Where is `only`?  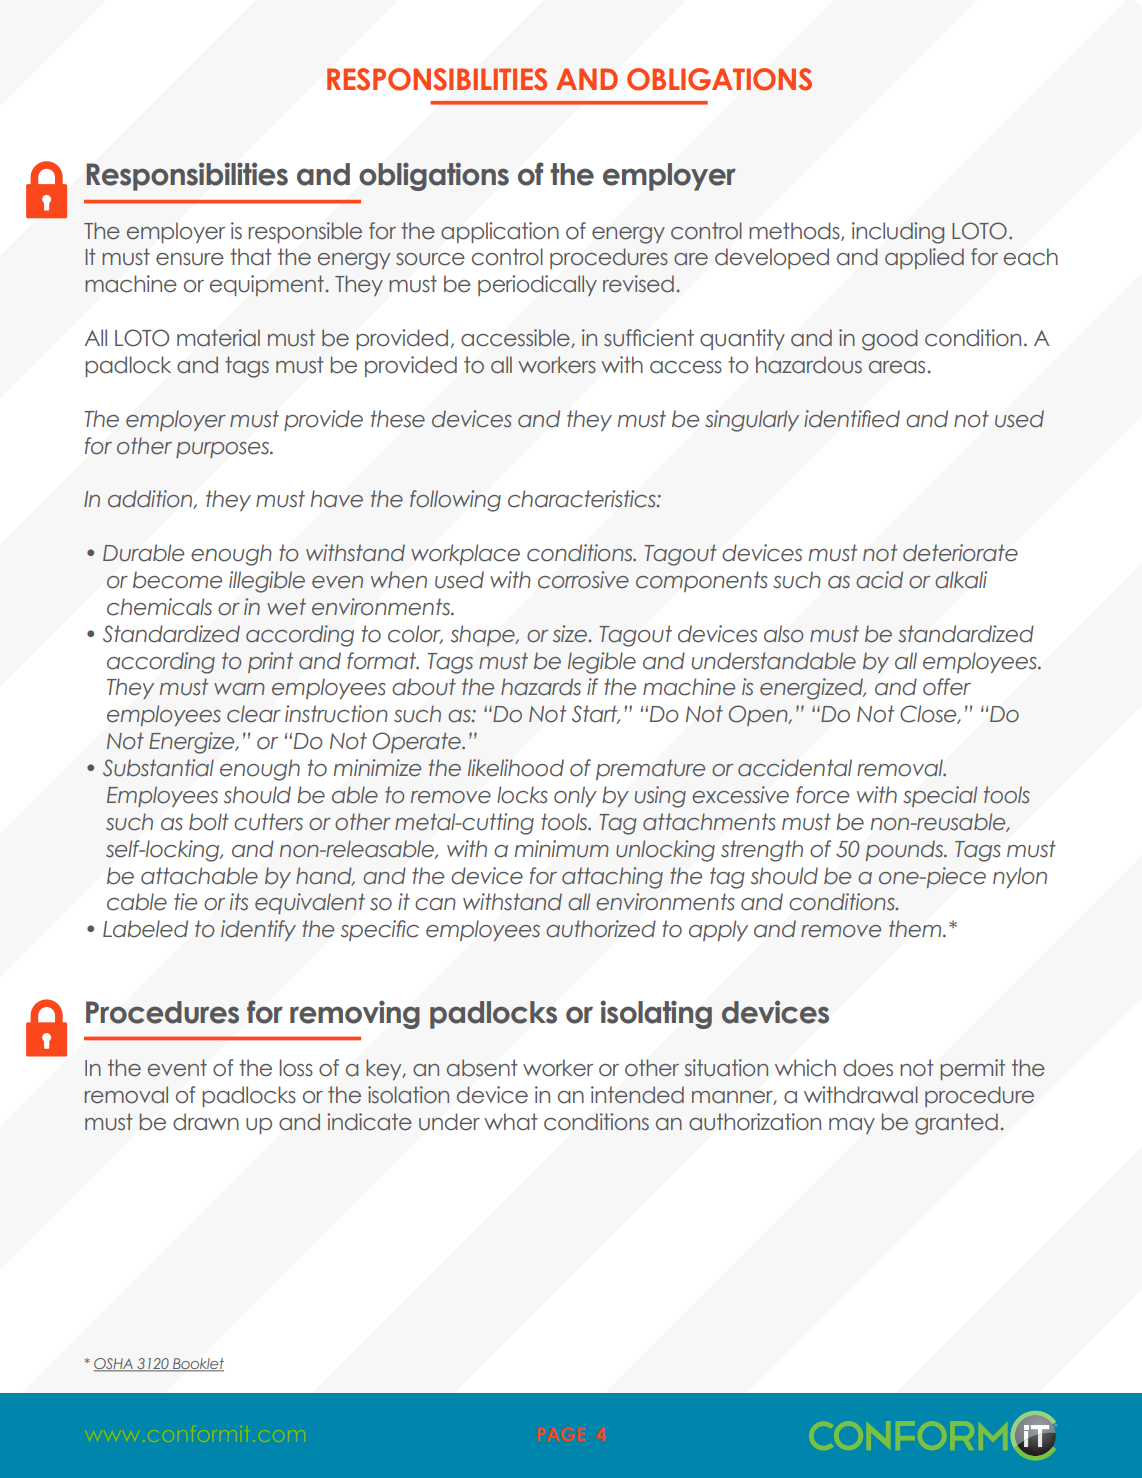
only is located at coordinates (575, 796).
